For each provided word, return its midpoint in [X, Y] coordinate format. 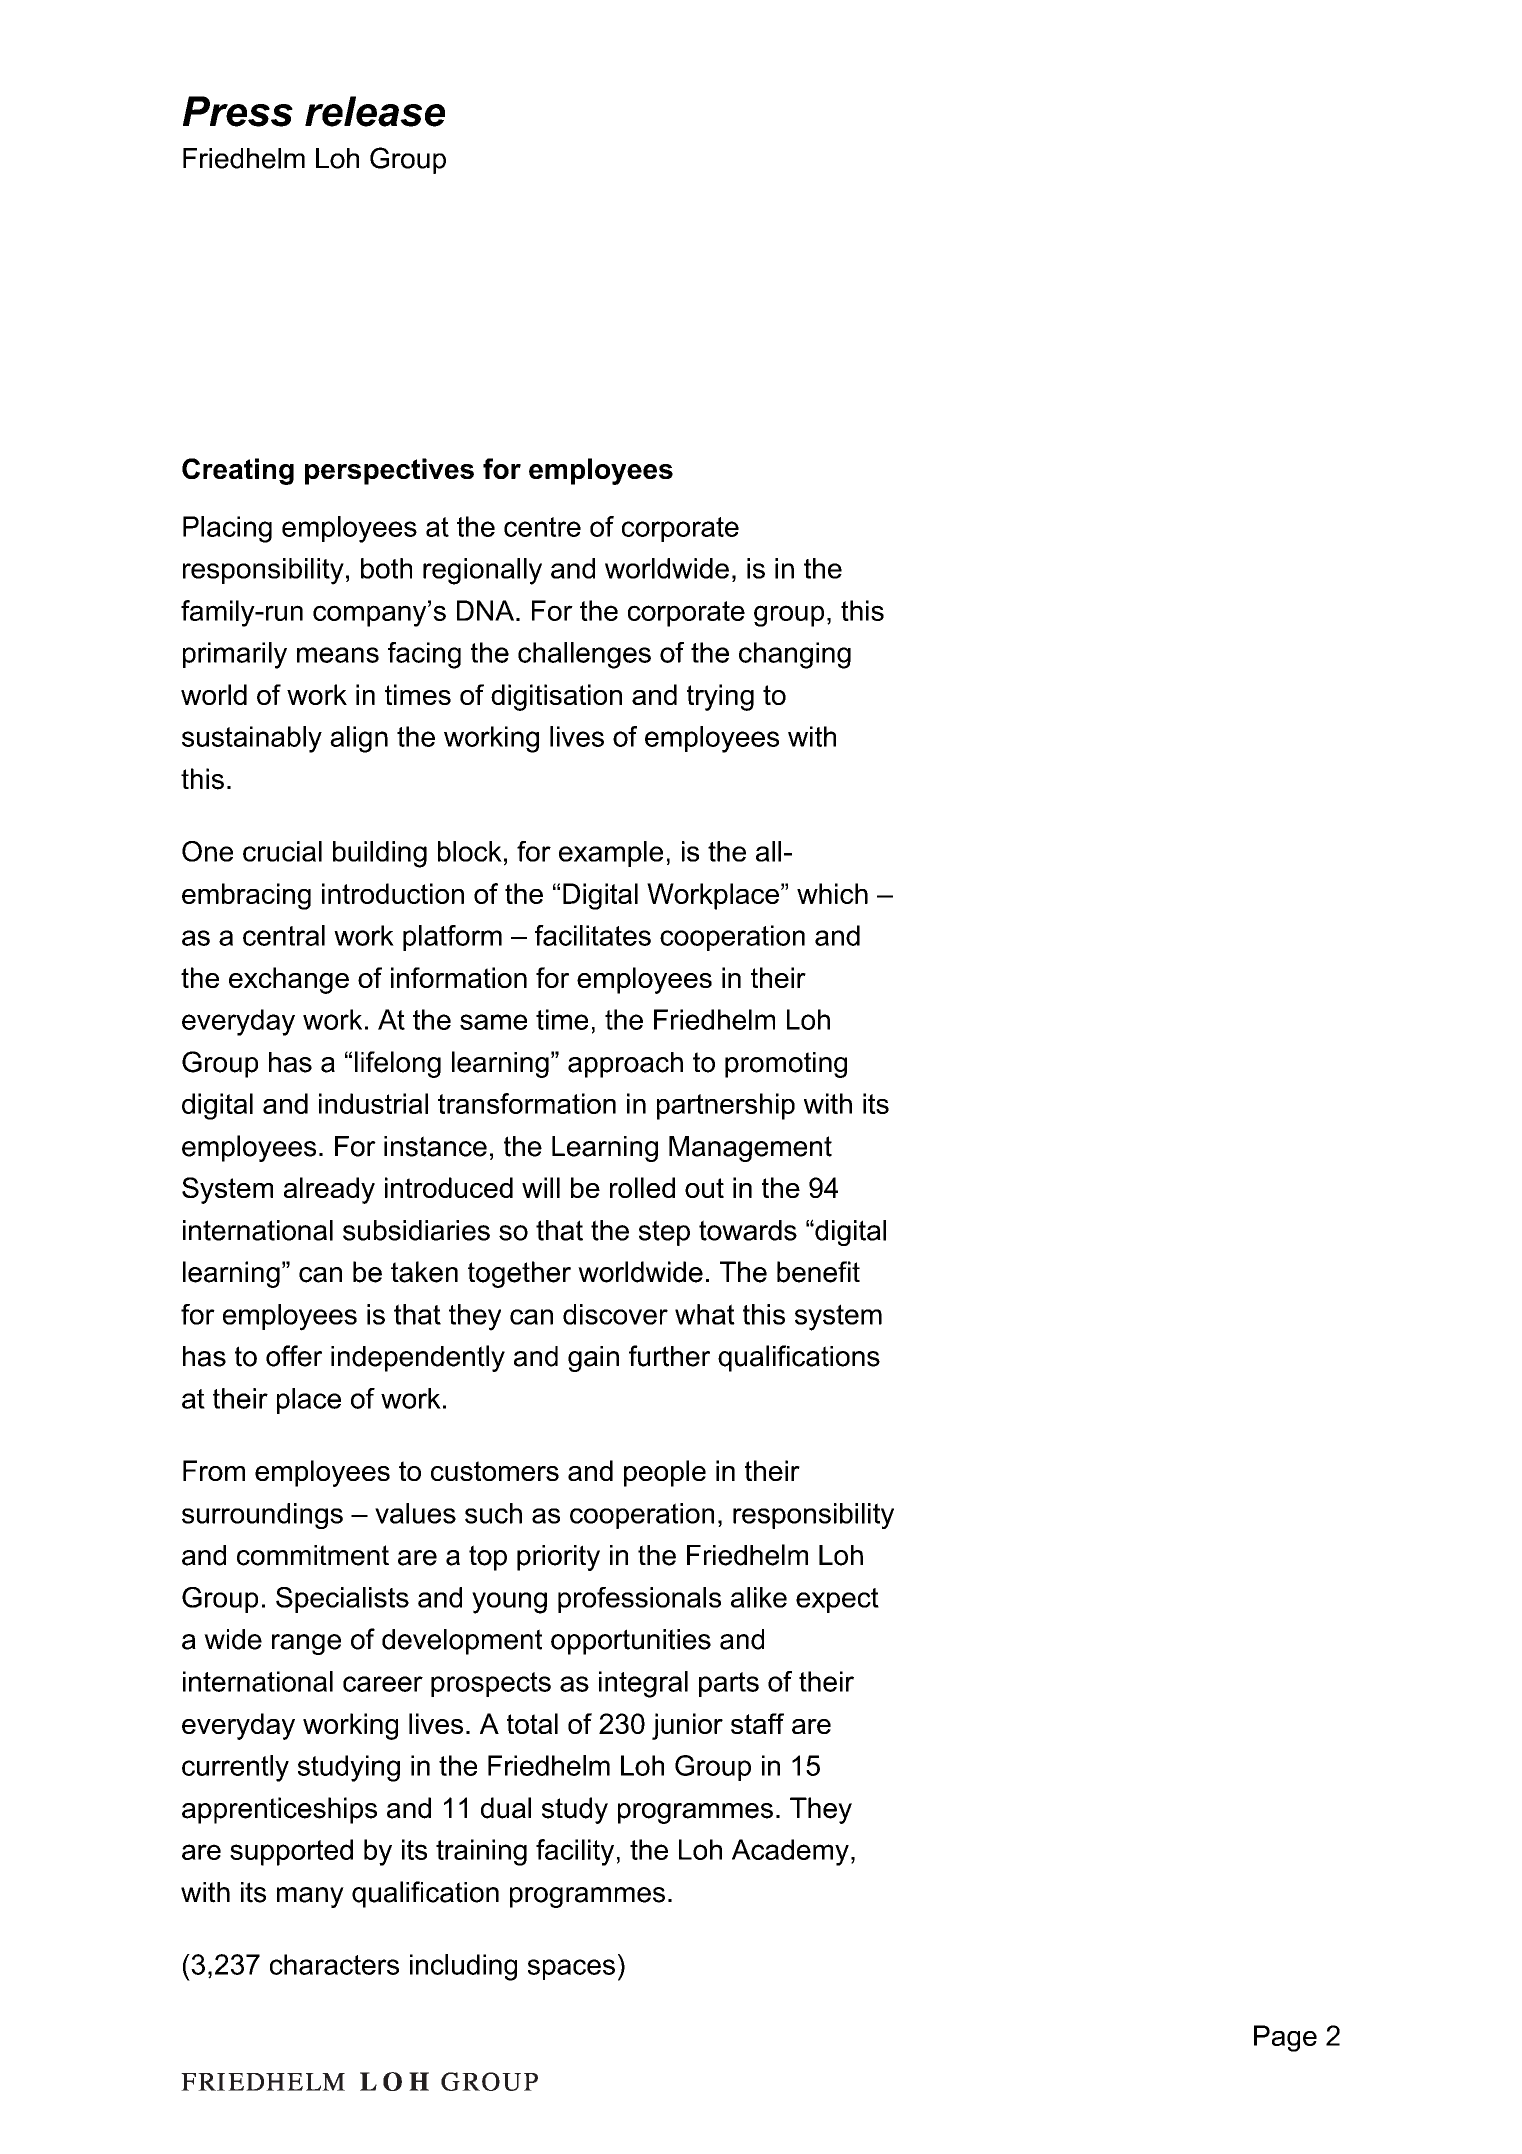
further [669, 1356]
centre [542, 527]
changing [795, 655]
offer [294, 1356]
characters [334, 1964]
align [359, 739]
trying [720, 697]
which [832, 893]
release [375, 111]
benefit [818, 1272]
